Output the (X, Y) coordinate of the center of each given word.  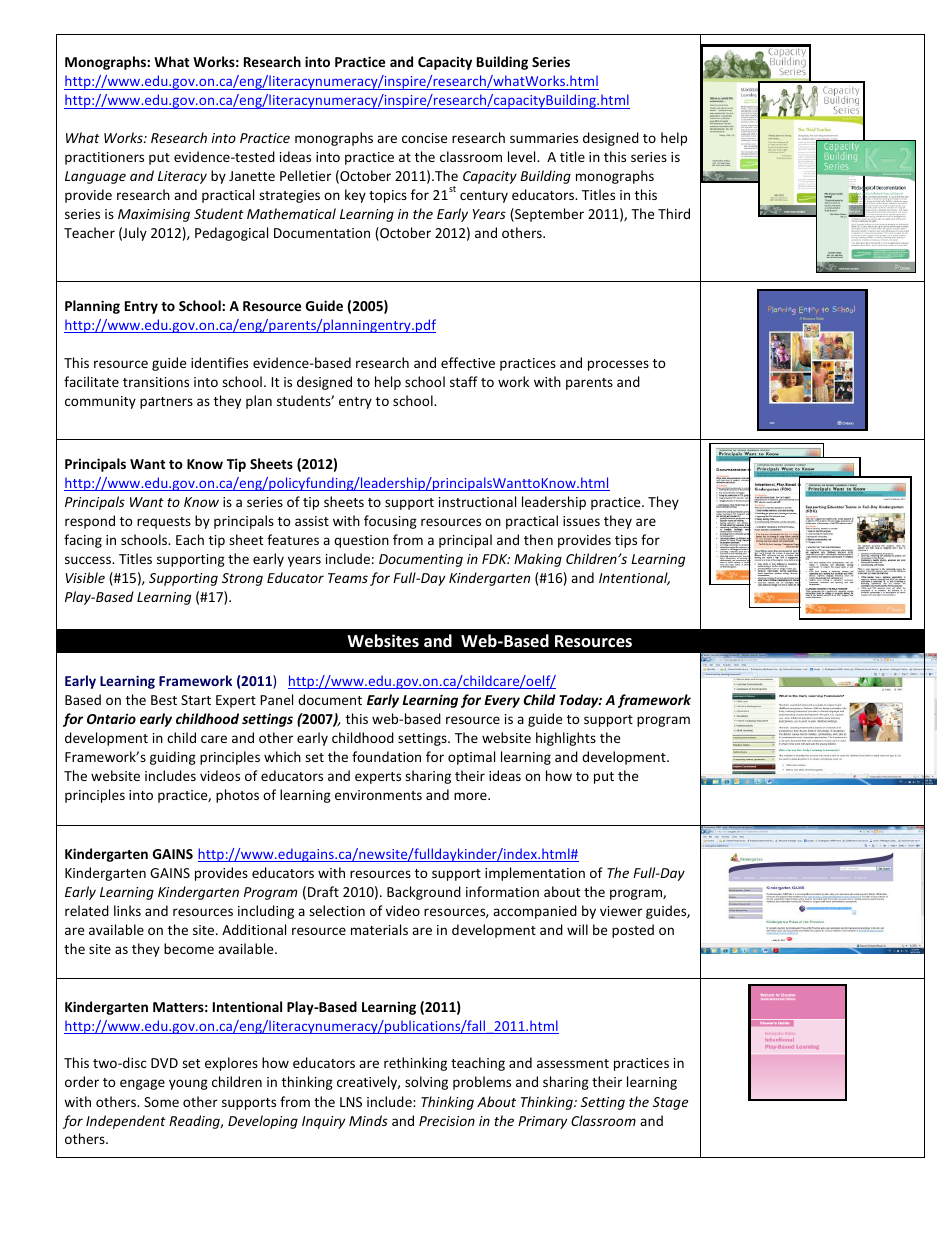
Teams (348, 578)
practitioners (104, 158)
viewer (621, 911)
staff (464, 381)
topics (388, 196)
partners (166, 403)
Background (424, 893)
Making (538, 560)
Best (164, 700)
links (127, 910)
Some (161, 1102)
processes (618, 365)
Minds (368, 1120)
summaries (544, 138)
